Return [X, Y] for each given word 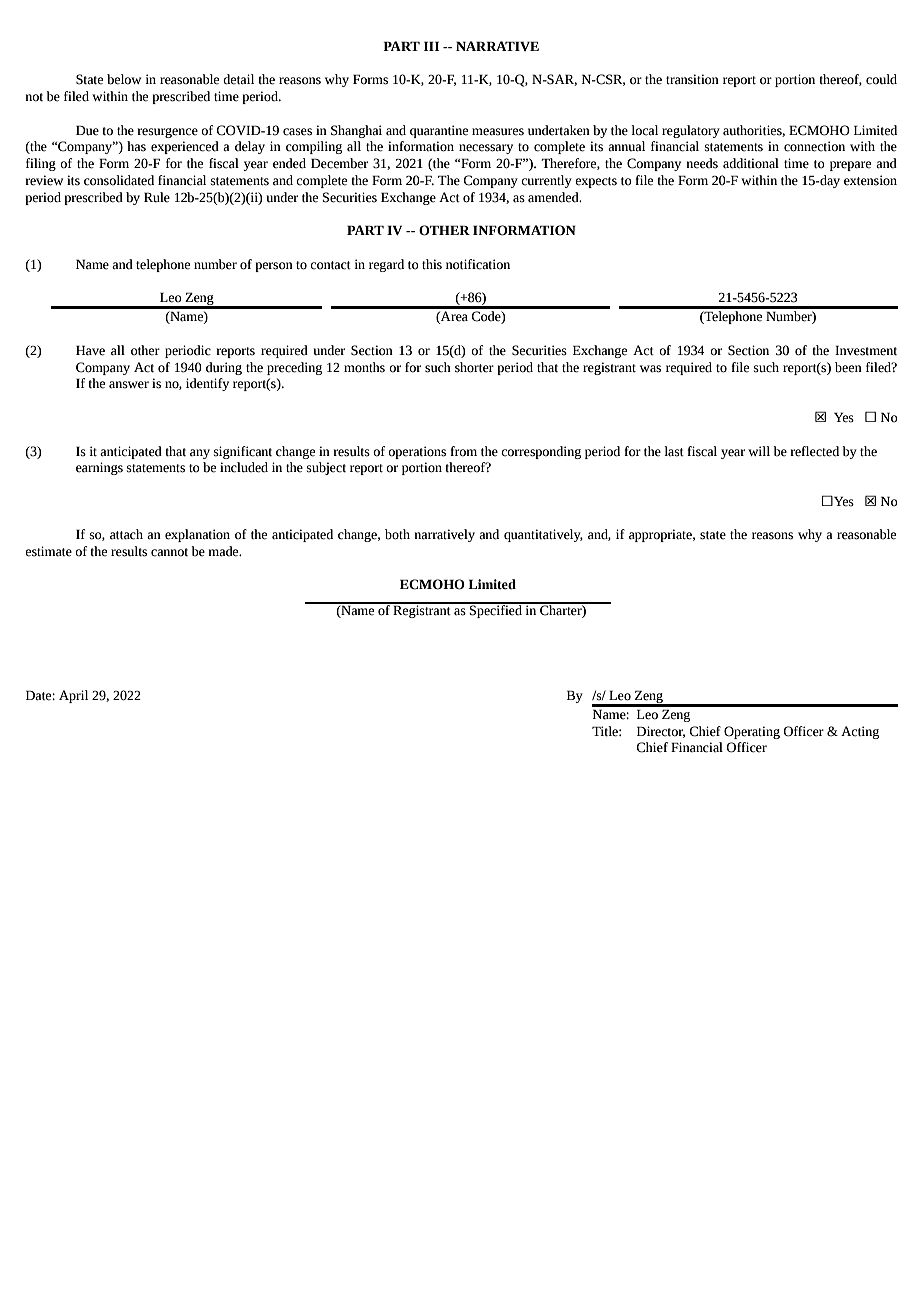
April [73, 696]
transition [692, 79]
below [124, 79]
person [274, 267]
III [432, 46]
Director [661, 732]
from [463, 451]
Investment [866, 350]
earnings [99, 468]
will [759, 451]
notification [478, 264]
